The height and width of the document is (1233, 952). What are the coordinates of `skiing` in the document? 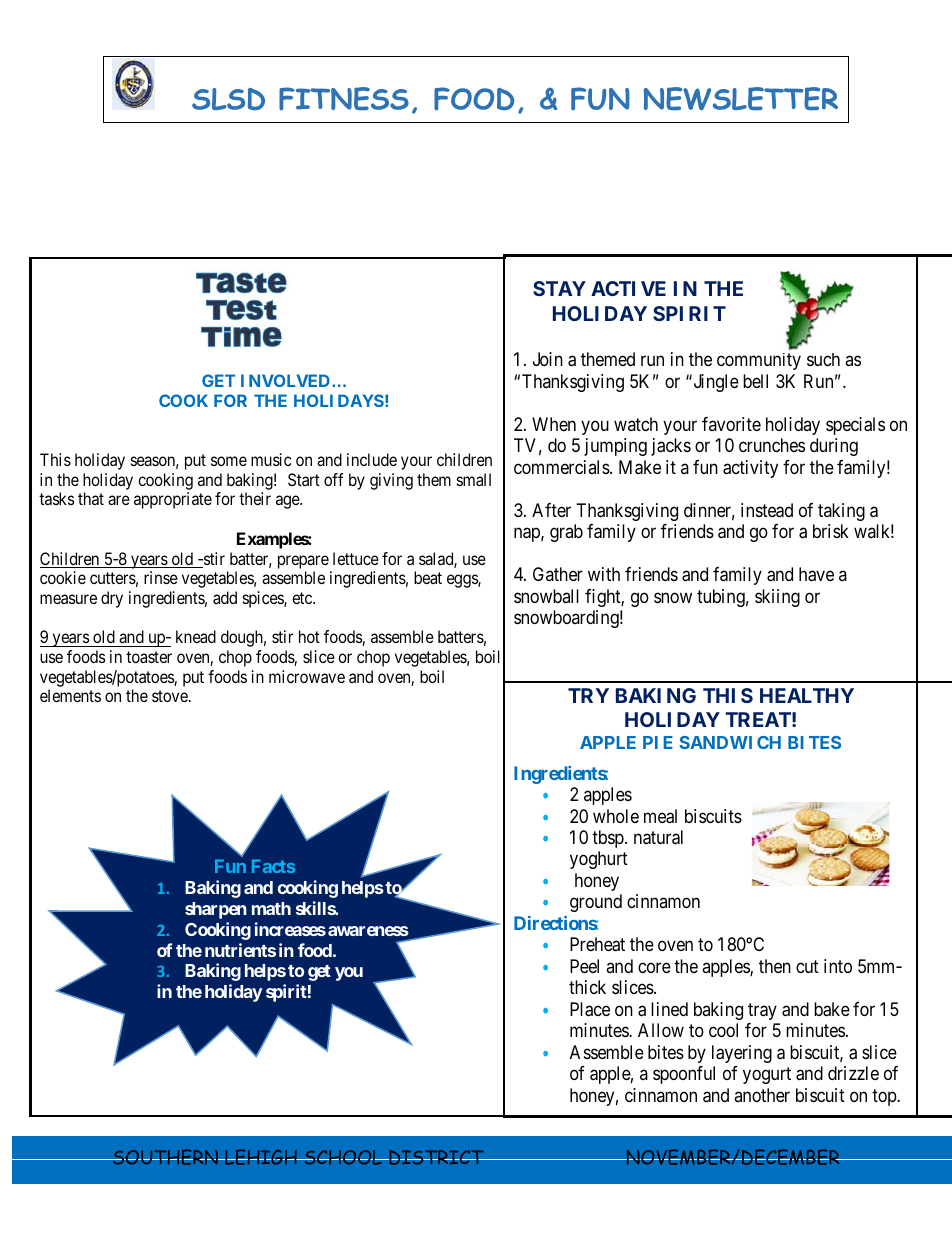 It's located at (777, 598).
